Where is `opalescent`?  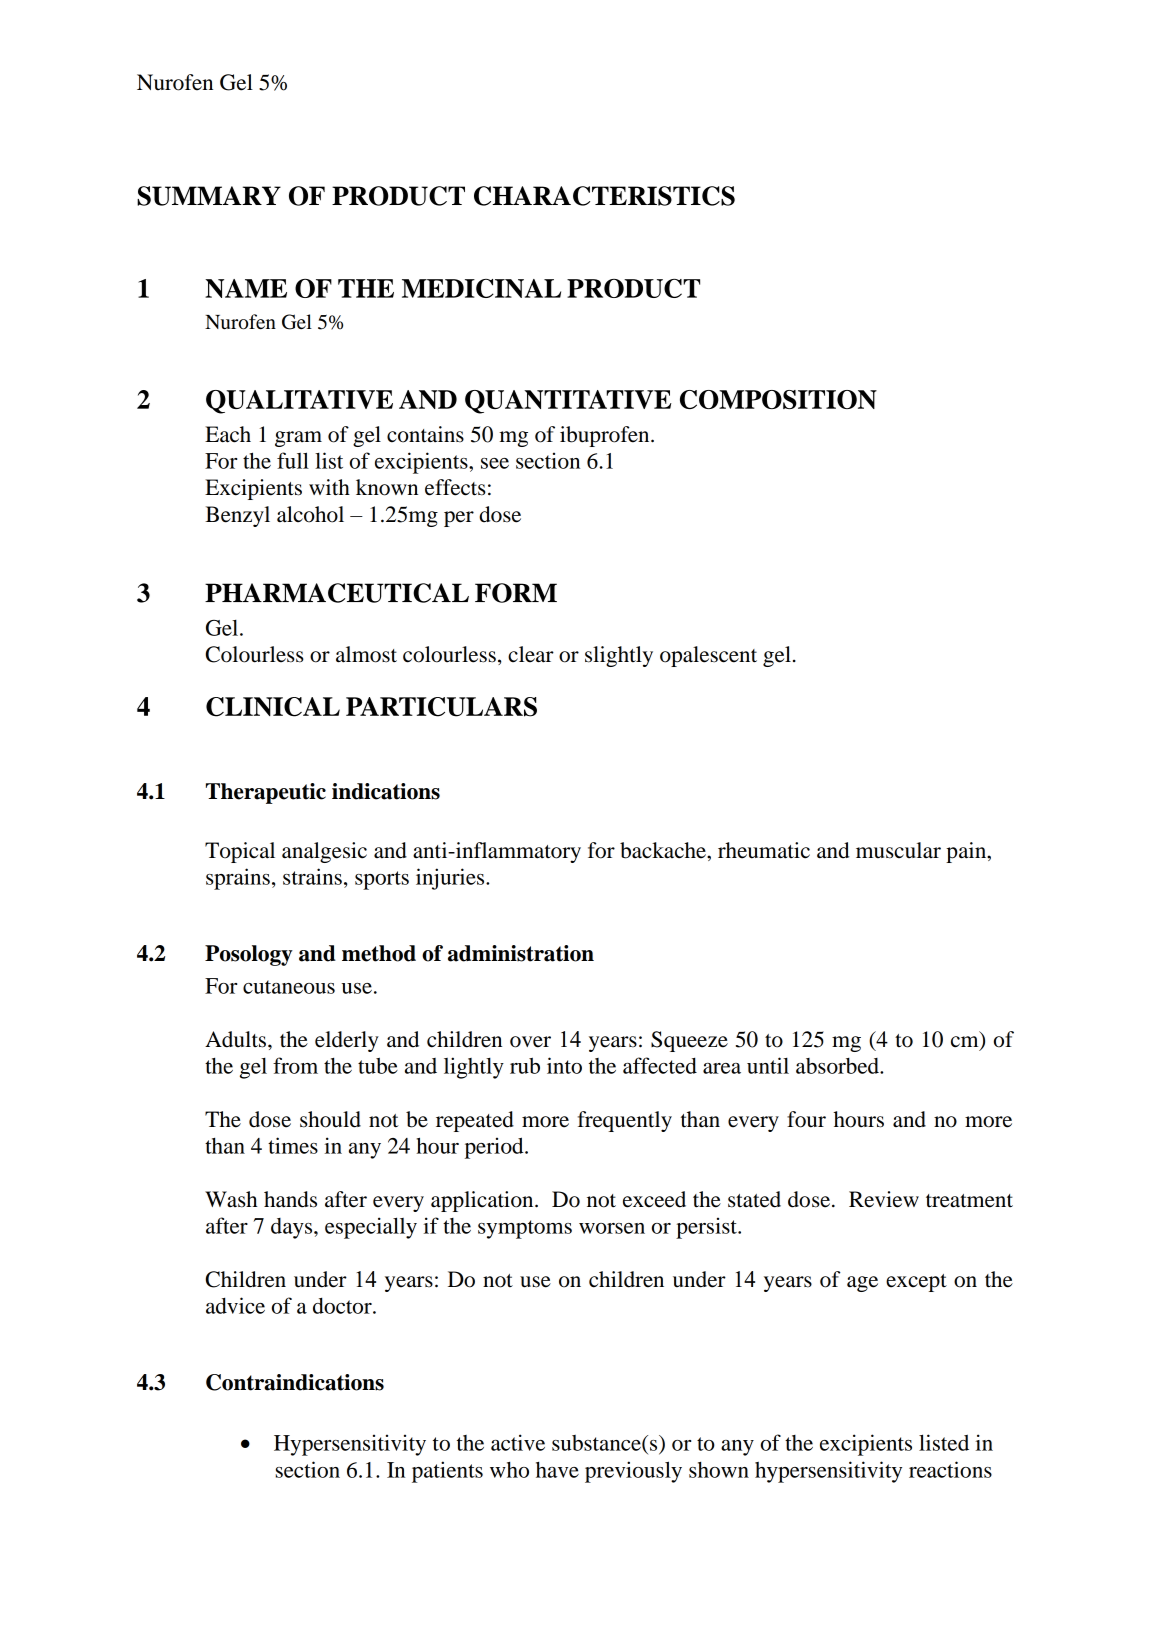 opalescent is located at coordinates (708, 656).
